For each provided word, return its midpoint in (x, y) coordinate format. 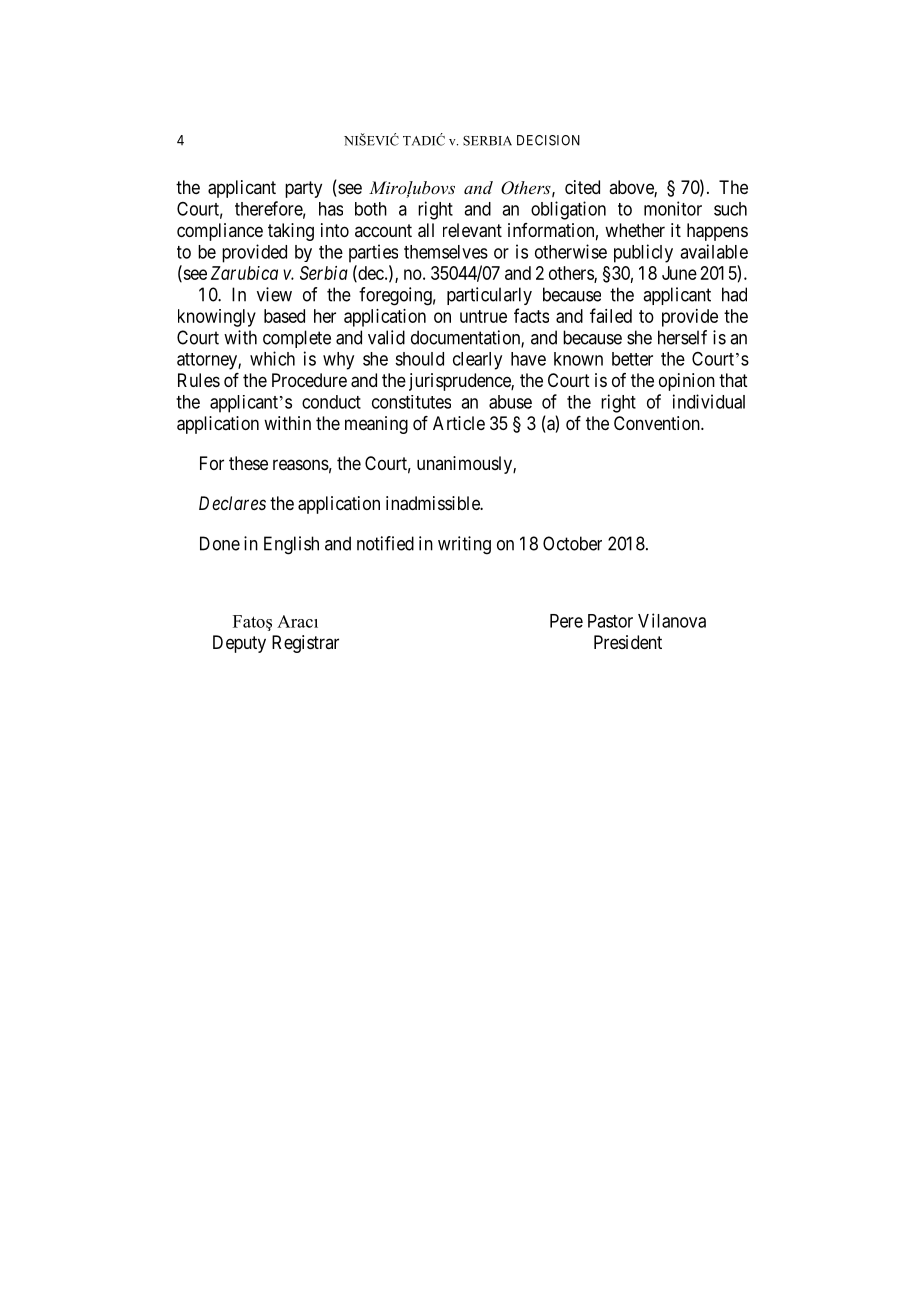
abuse (510, 402)
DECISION (548, 140)
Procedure (309, 380)
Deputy (239, 644)
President (628, 642)
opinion (687, 382)
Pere (566, 621)
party (303, 189)
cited (582, 187)
